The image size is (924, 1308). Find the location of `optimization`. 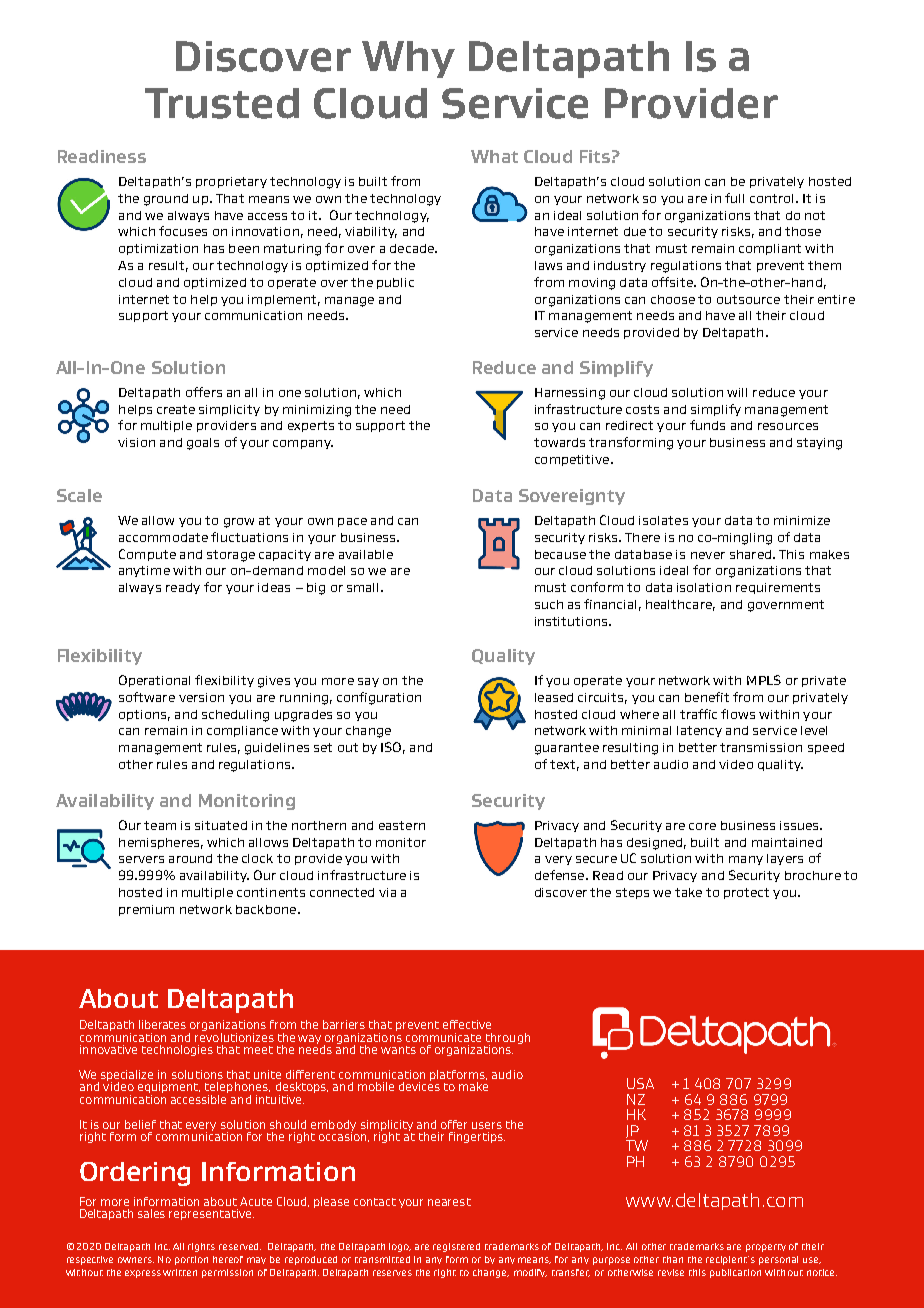

optimization is located at coordinates (158, 249).
